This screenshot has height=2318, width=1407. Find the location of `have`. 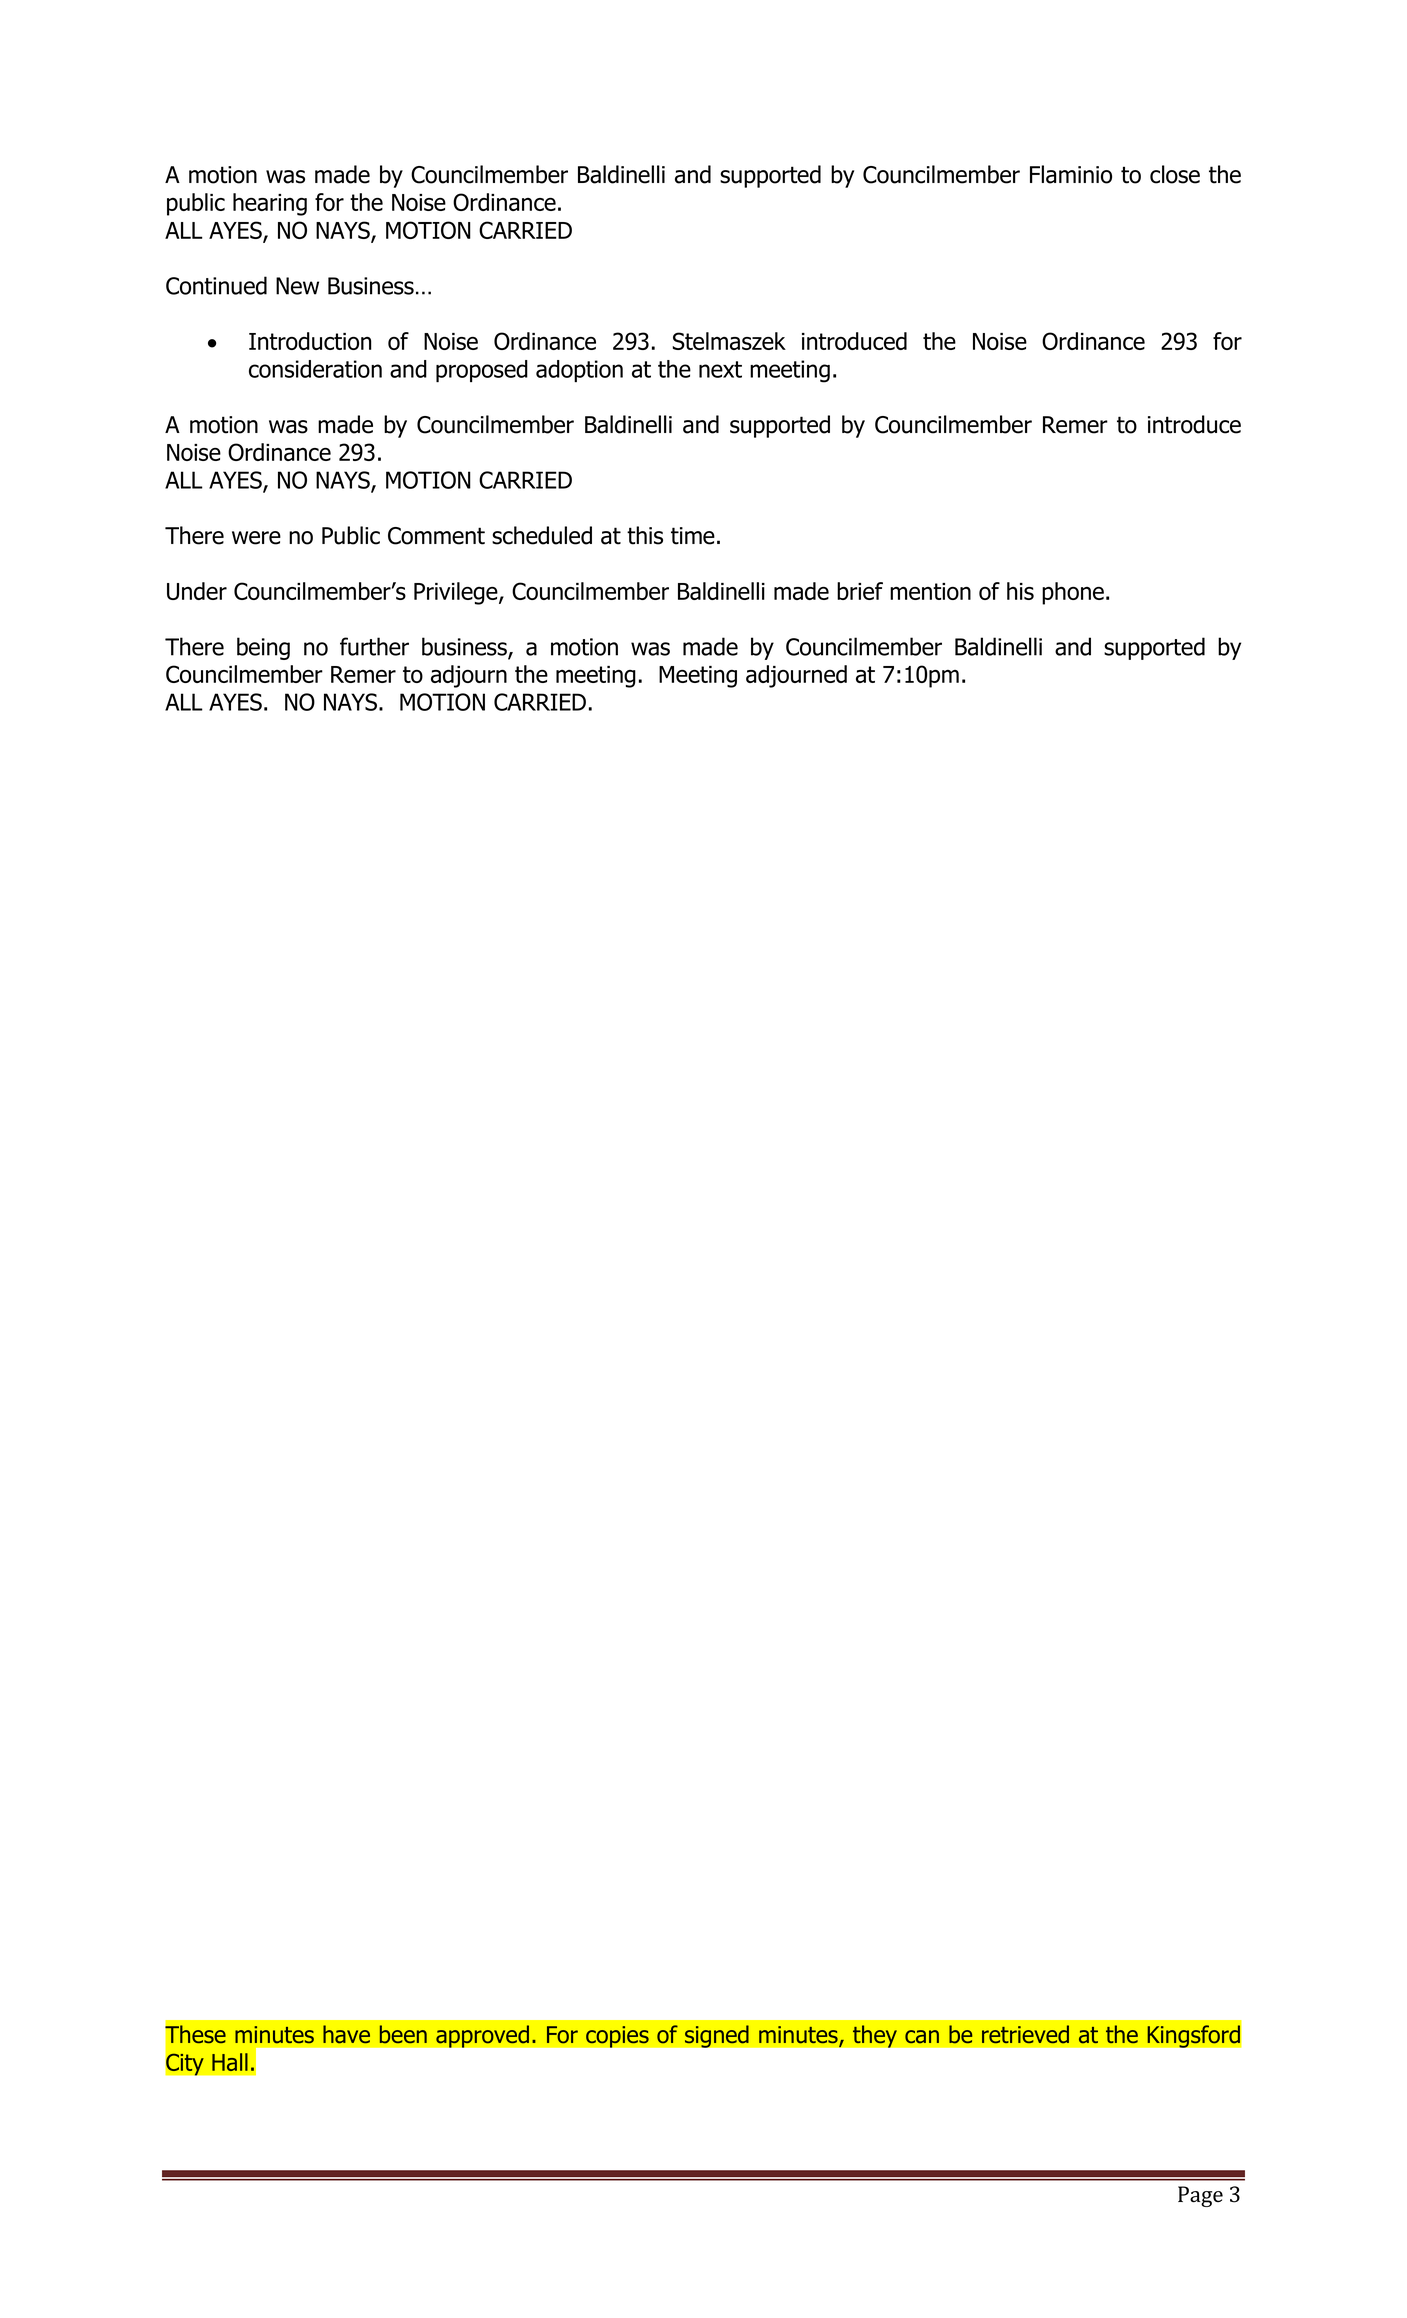

have is located at coordinates (346, 2034).
